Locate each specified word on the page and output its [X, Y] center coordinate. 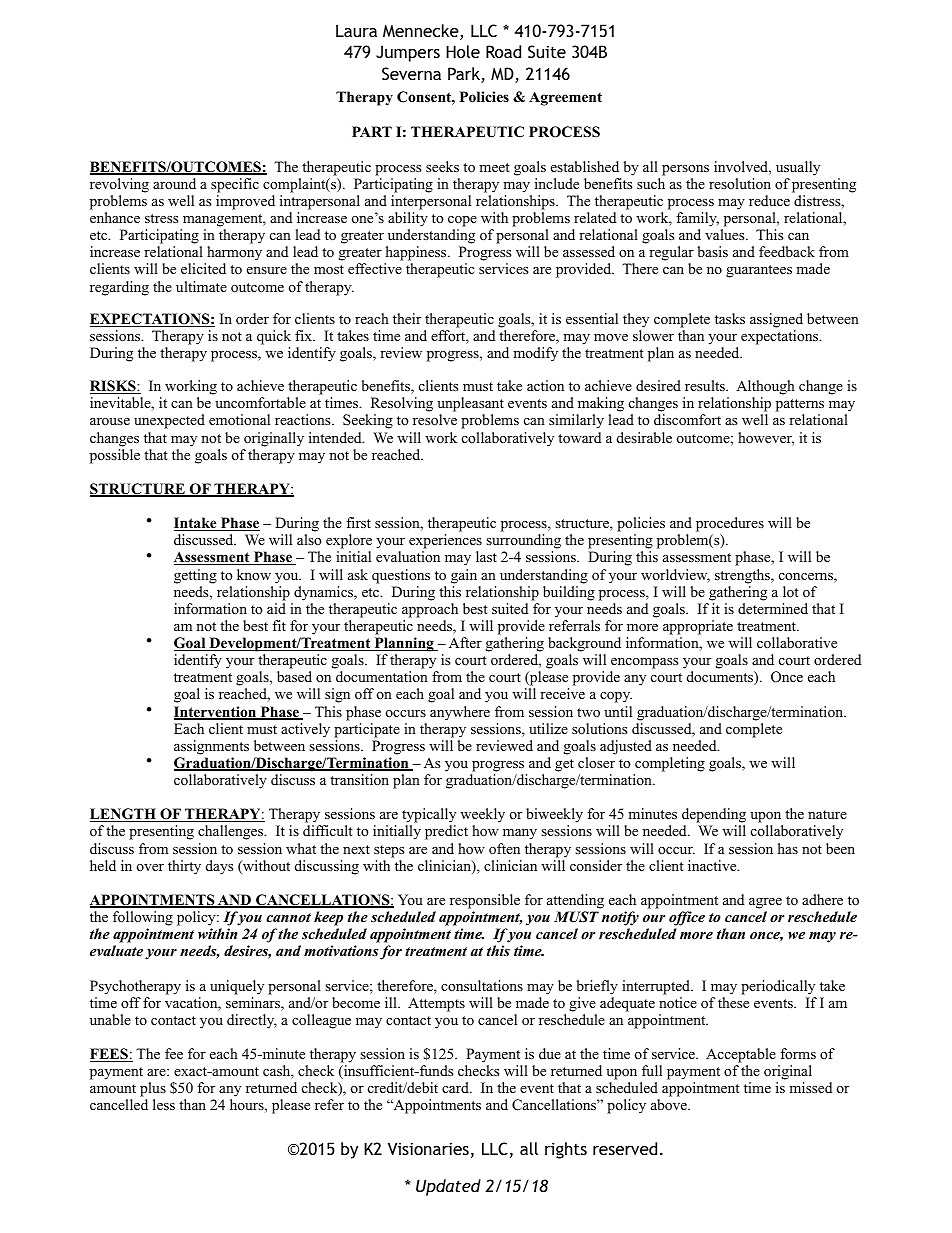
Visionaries [428, 1148]
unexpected [169, 421]
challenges [232, 832]
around [174, 183]
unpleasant [470, 406]
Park [465, 75]
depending [714, 817]
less [164, 1104]
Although [765, 389]
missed [810, 1087]
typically [429, 817]
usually [798, 168]
